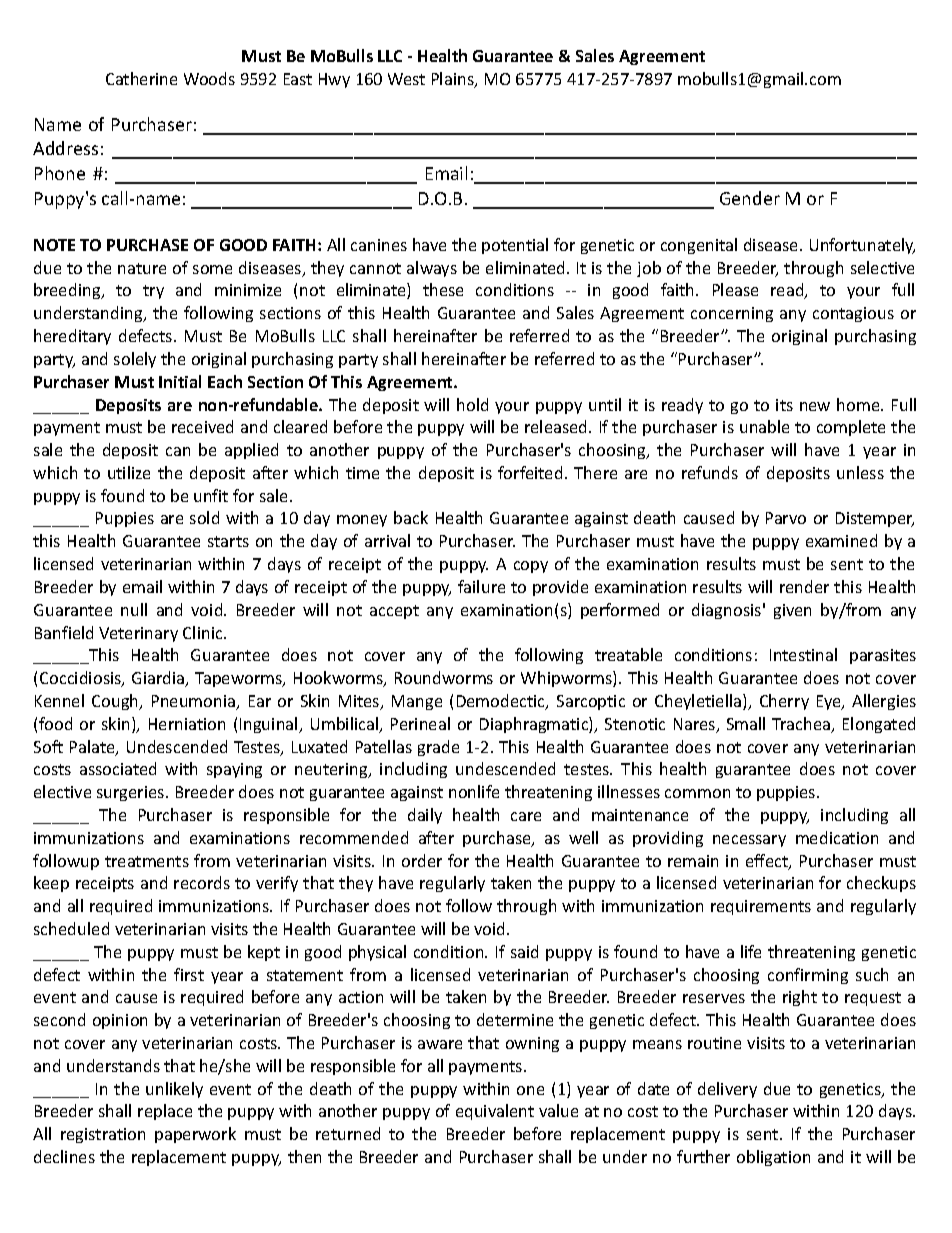 The width and height of the screenshot is (952, 1233). What do you see at coordinates (750, 198) in the screenshot?
I see `Gender` at bounding box center [750, 198].
